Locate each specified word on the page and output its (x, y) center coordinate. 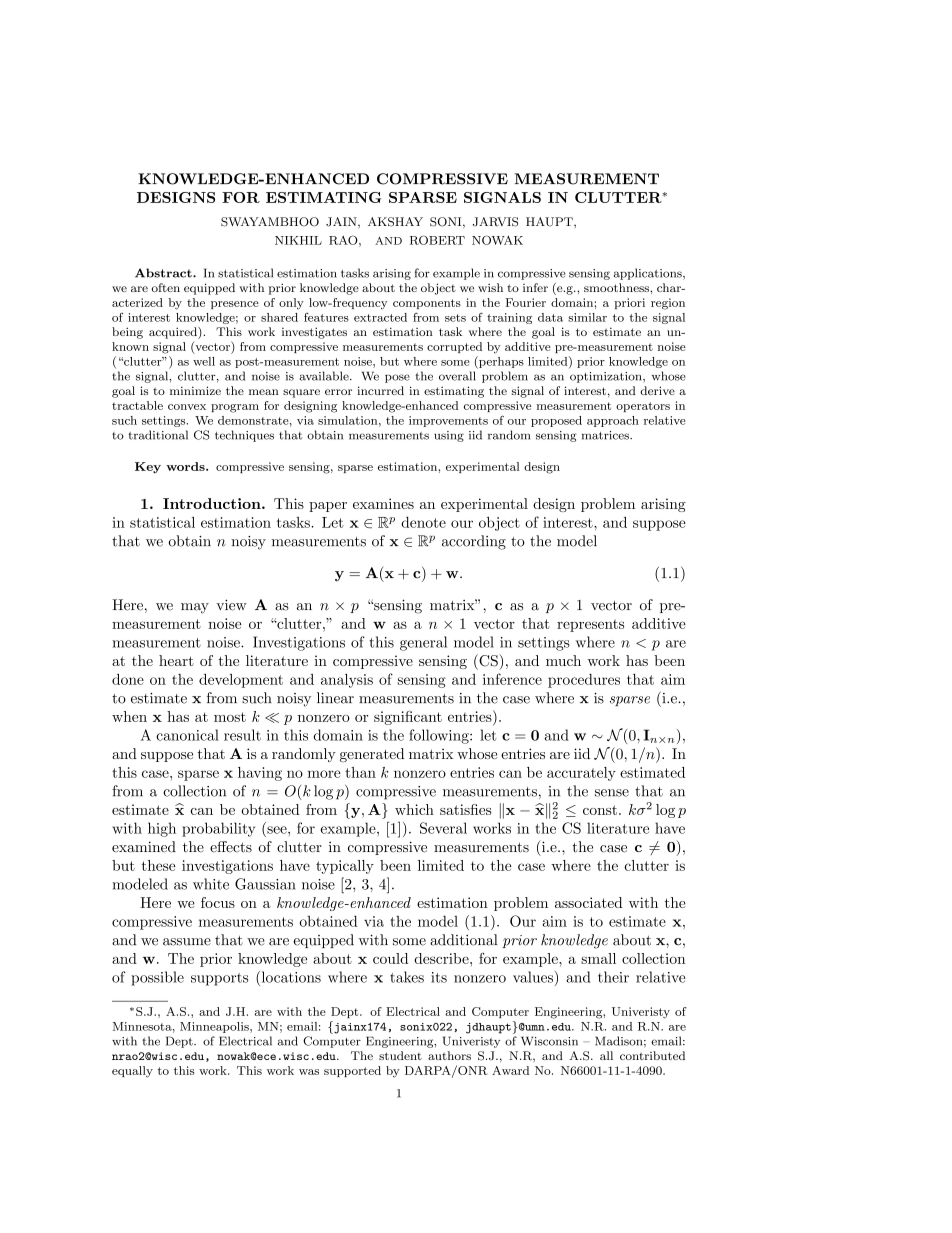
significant (408, 718)
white (211, 884)
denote (423, 522)
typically (345, 867)
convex (187, 407)
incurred (380, 390)
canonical (187, 735)
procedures (584, 681)
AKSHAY (395, 222)
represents (590, 625)
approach (613, 421)
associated (588, 902)
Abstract (164, 273)
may (195, 608)
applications (649, 274)
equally (132, 1072)
